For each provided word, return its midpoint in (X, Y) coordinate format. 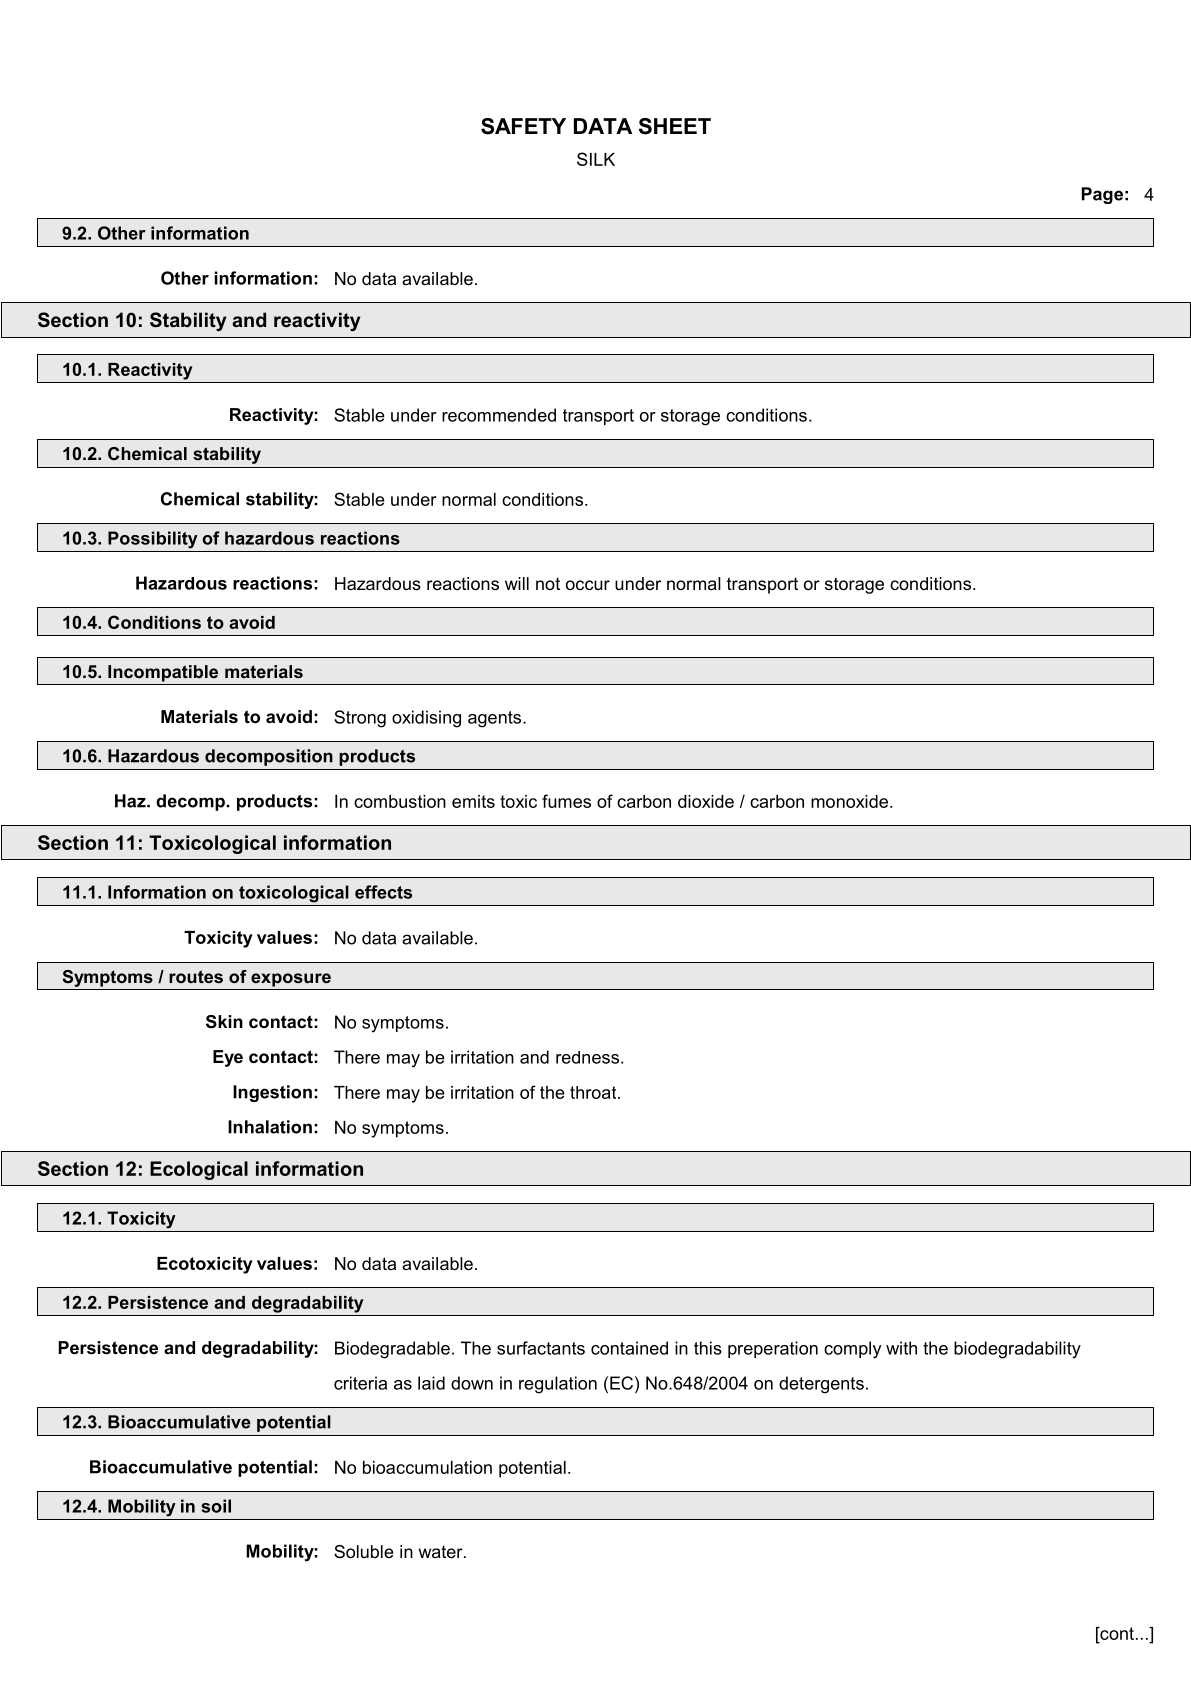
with (901, 1348)
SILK (596, 159)
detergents (821, 1385)
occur (588, 585)
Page (1102, 195)
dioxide (706, 801)
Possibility (153, 540)
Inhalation (270, 1127)
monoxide (849, 801)
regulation (558, 1385)
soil (216, 1506)
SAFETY (523, 126)
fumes (566, 801)
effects (383, 892)
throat (594, 1092)
